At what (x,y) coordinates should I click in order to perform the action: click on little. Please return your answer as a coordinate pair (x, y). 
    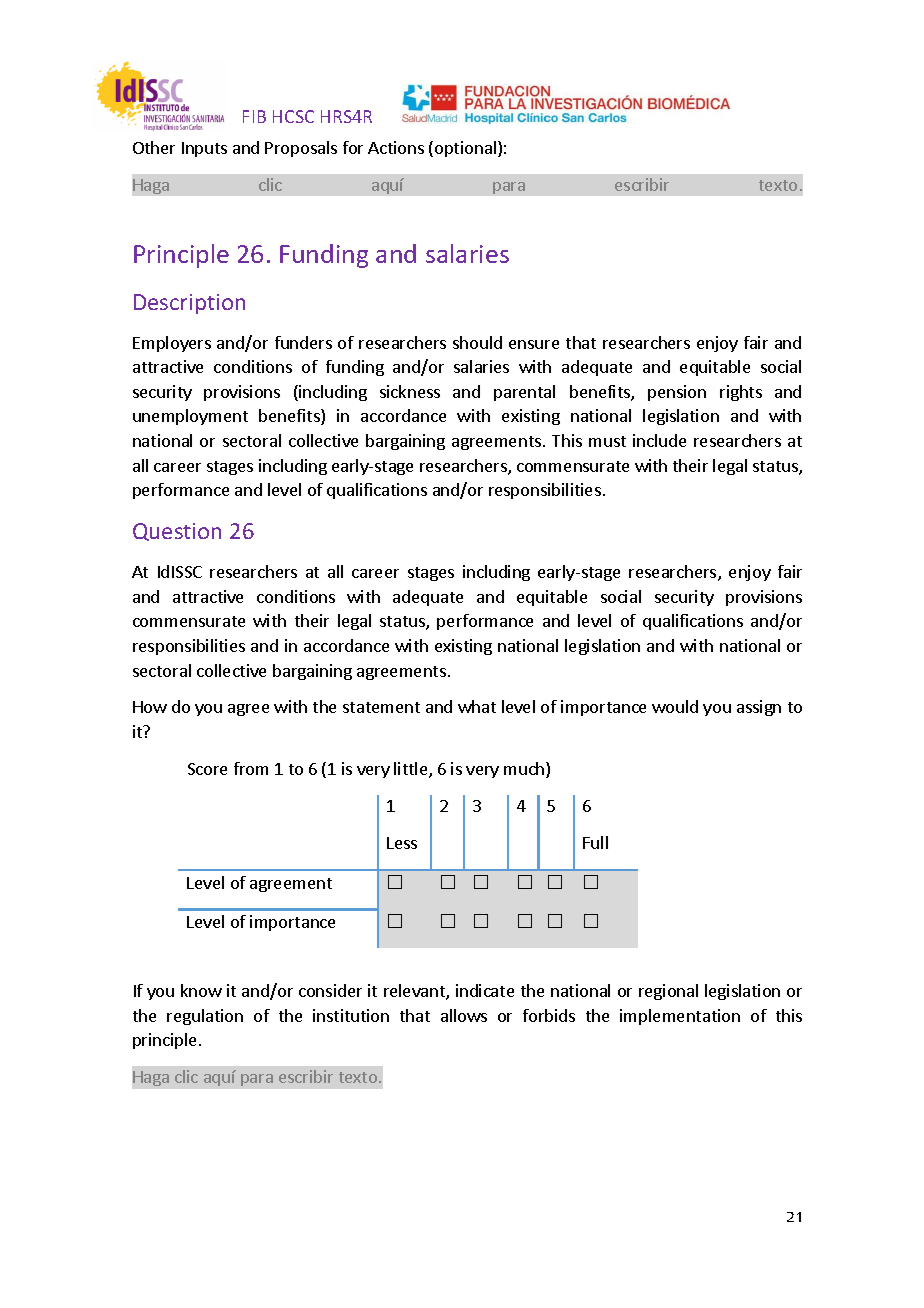
    Looking at the image, I should click on (412, 770).
